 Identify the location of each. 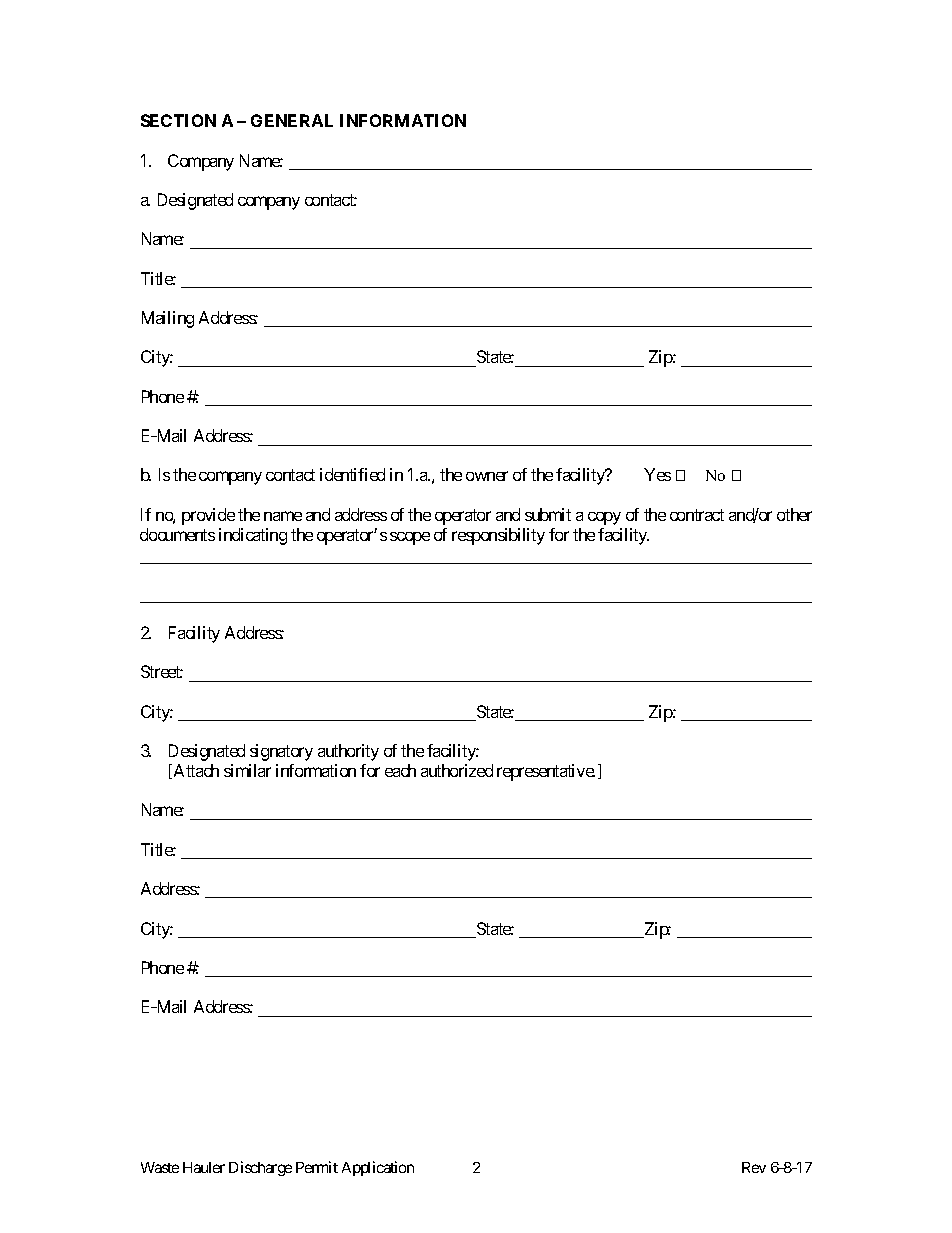
(400, 770).
